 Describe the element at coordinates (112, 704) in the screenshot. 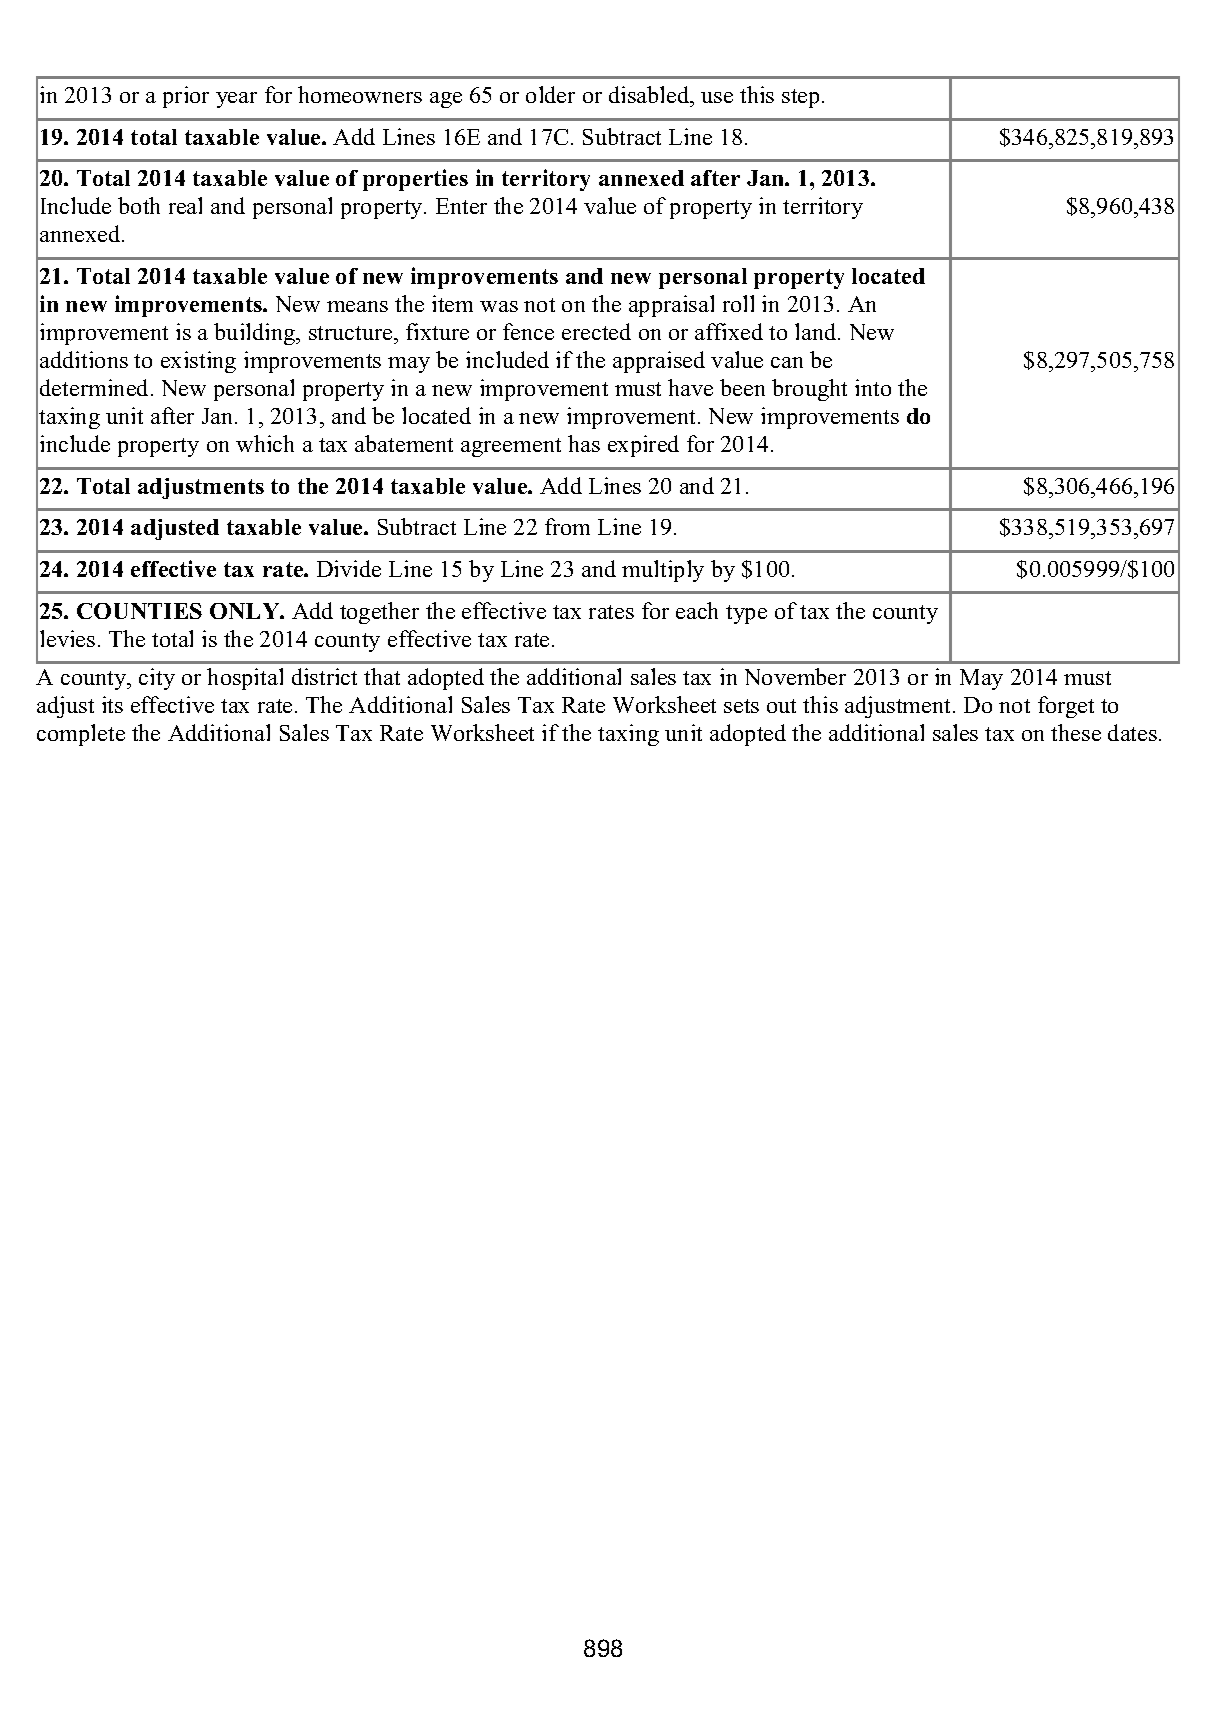

I see `its` at that location.
